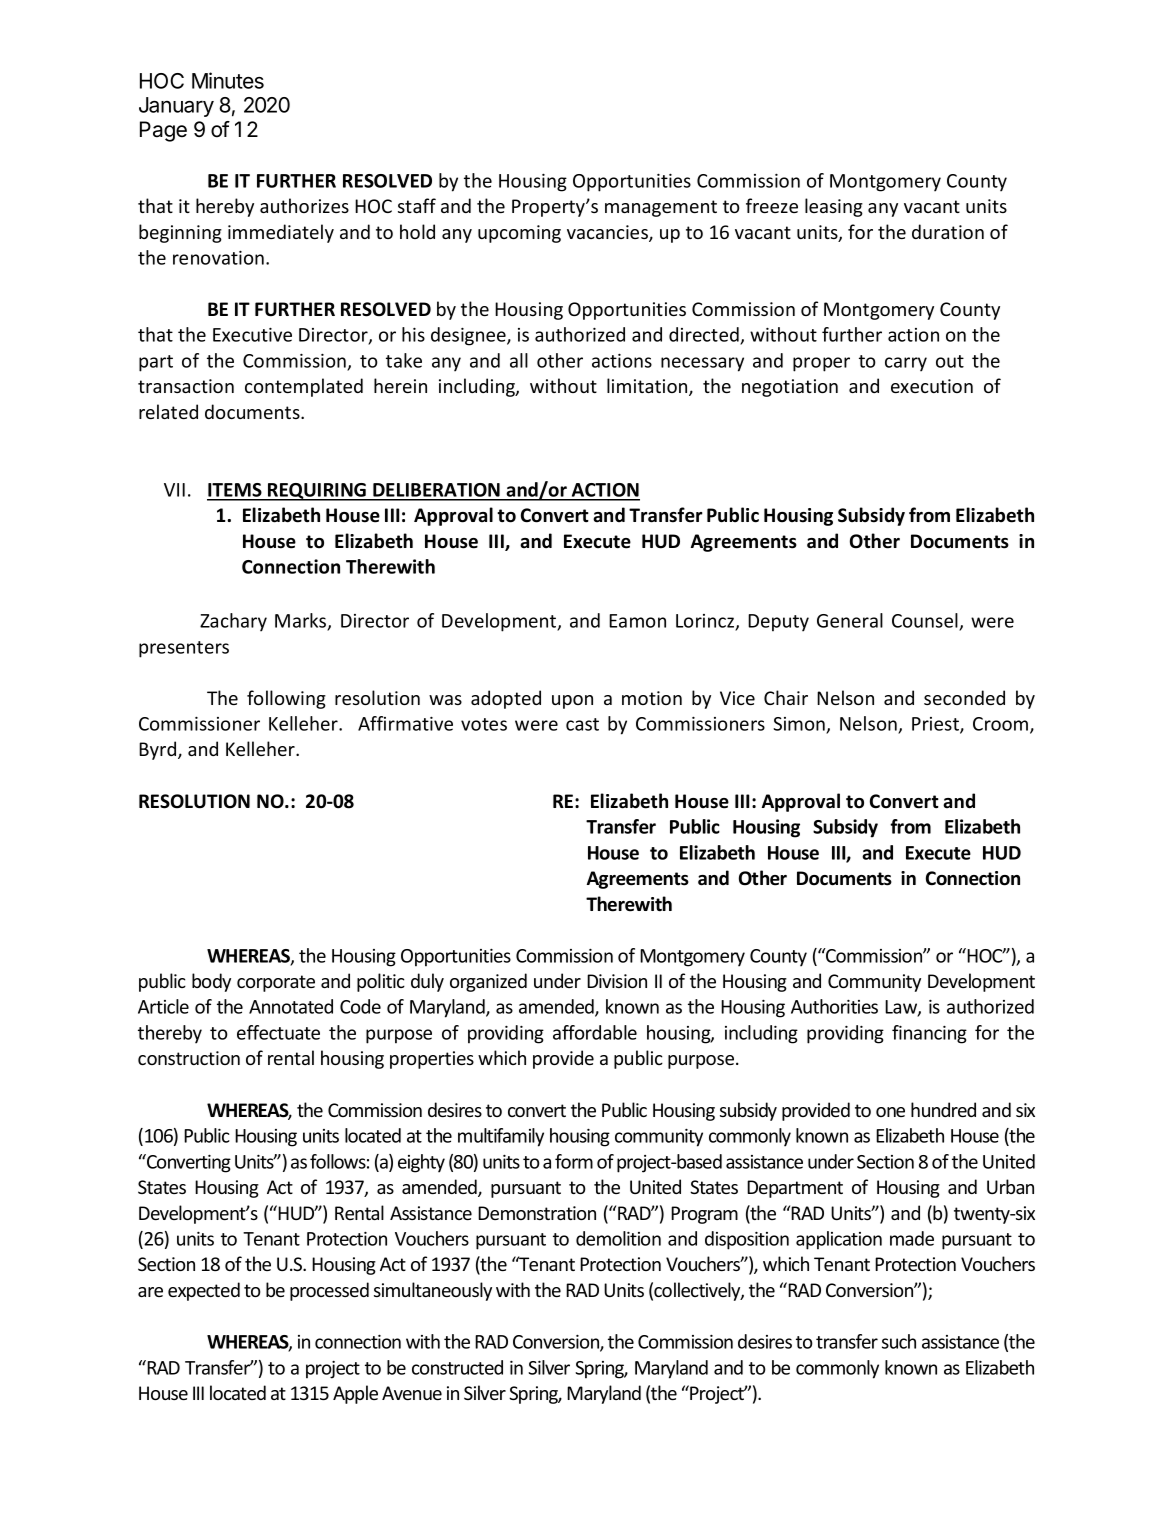 The height and width of the page is (1519, 1173). Describe the element at coordinates (582, 724) in the page. I see `cast` at that location.
